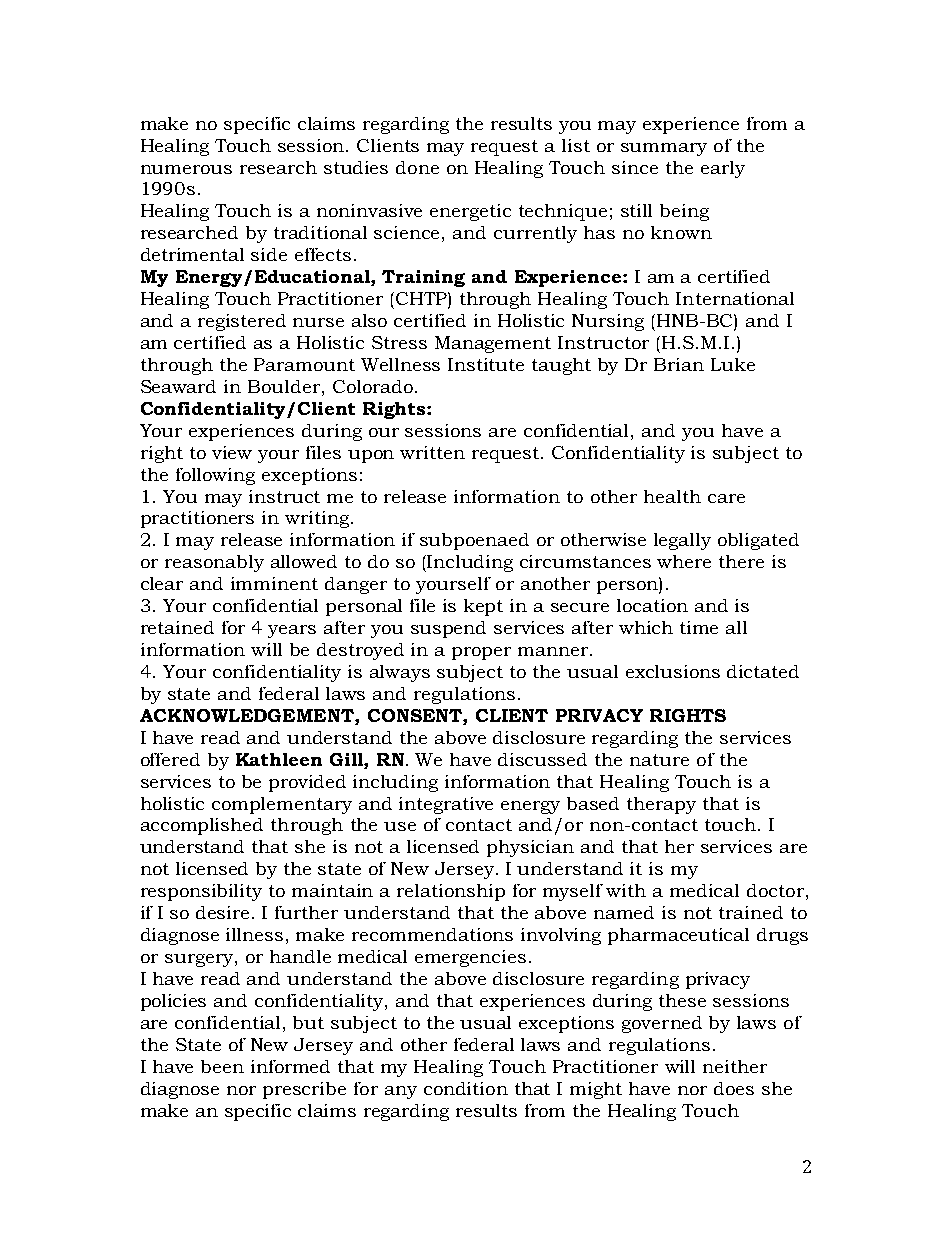 The image size is (952, 1233). I want to click on condition, so click(466, 1088).
